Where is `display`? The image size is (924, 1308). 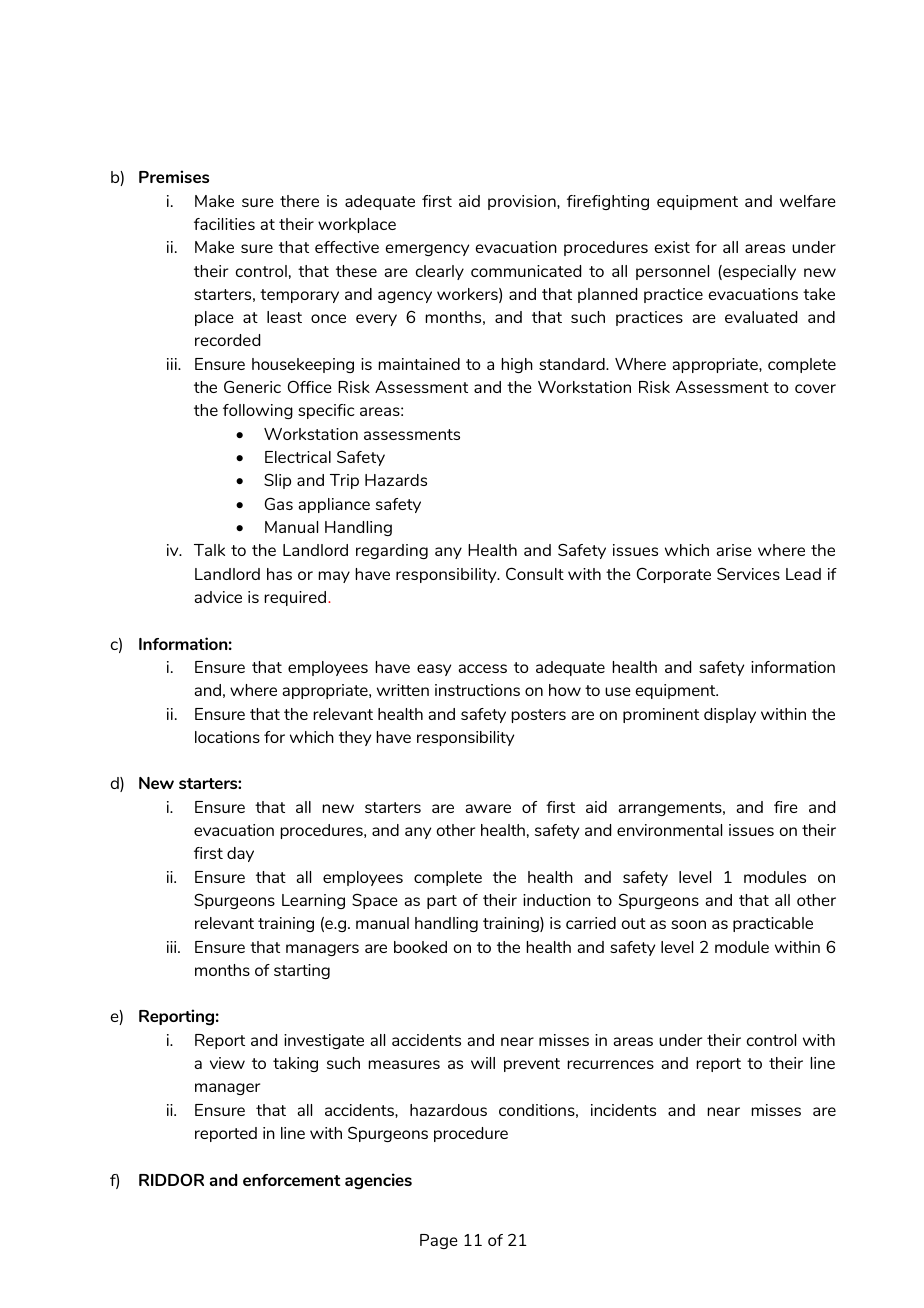
display is located at coordinates (730, 715).
